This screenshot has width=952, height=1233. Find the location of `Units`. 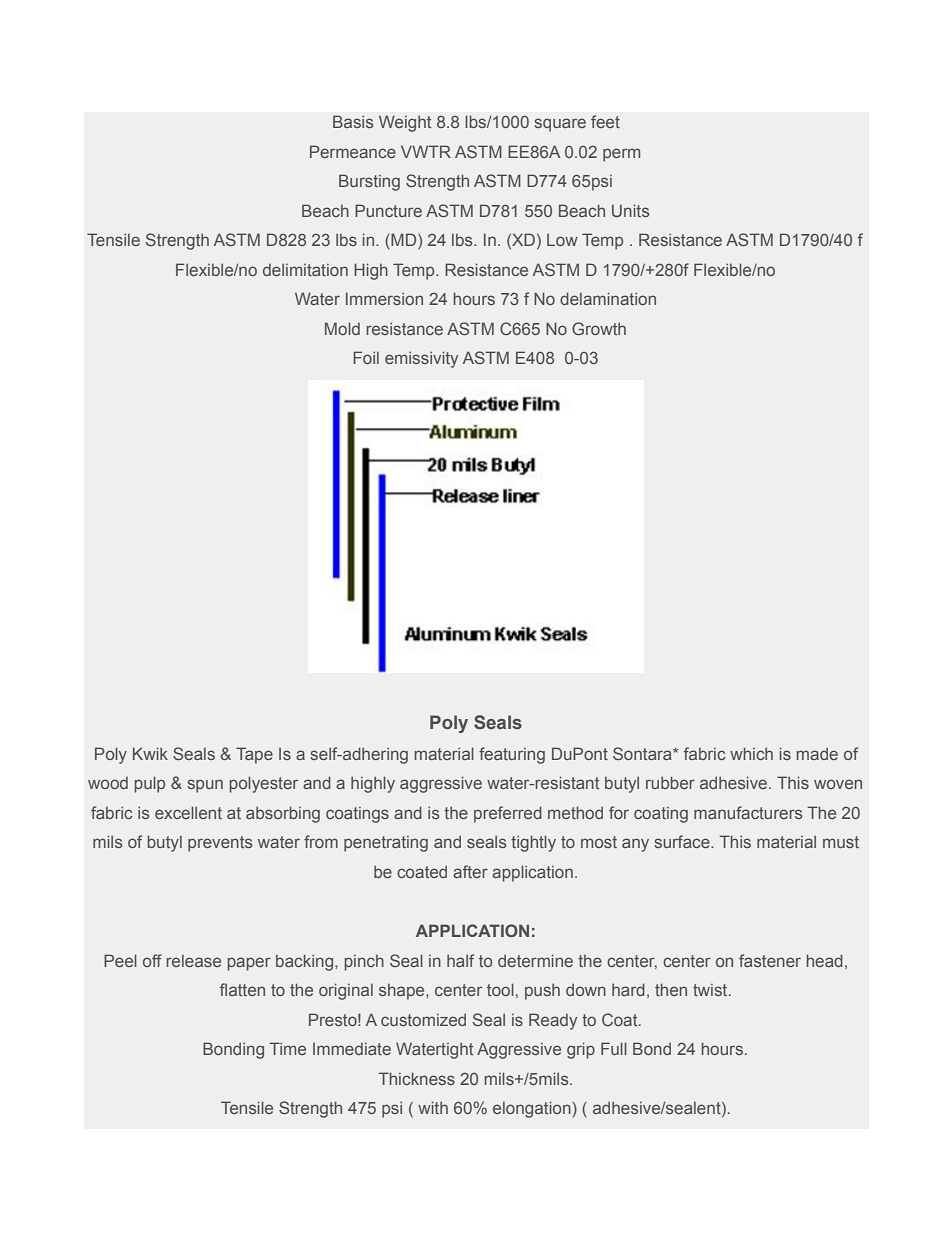

Units is located at coordinates (630, 210).
